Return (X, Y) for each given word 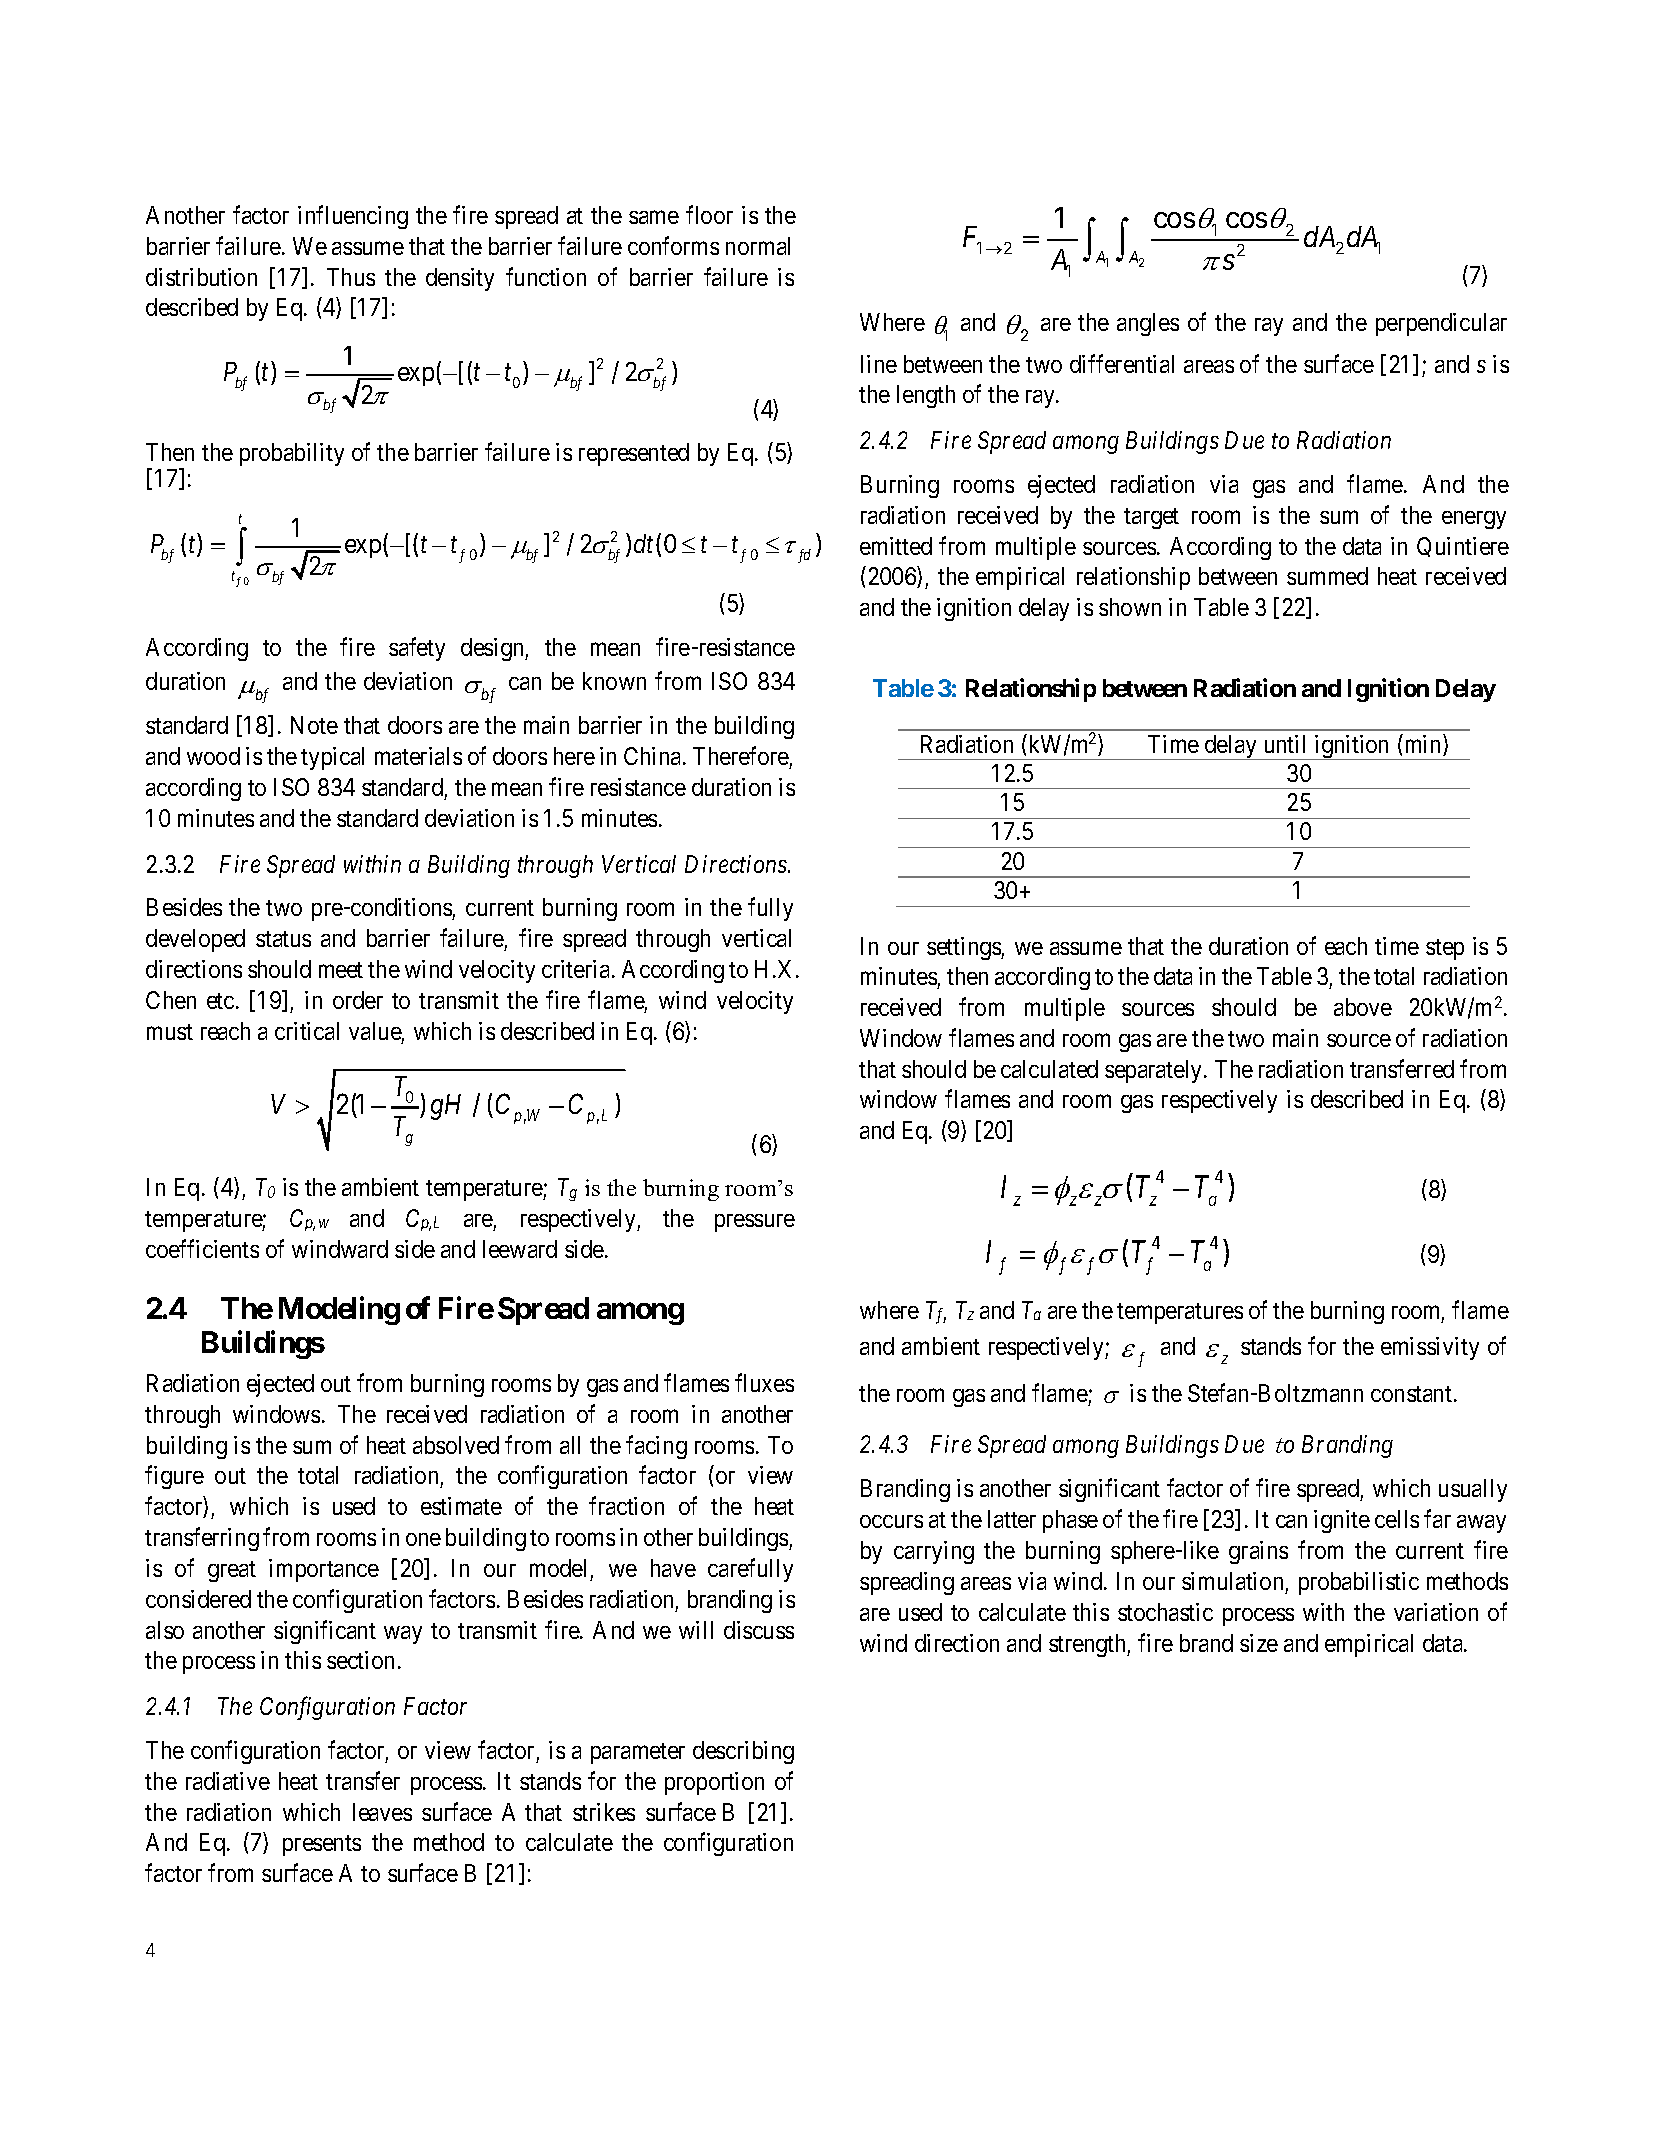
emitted (896, 546)
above (1363, 1007)
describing (743, 1752)
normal (758, 246)
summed (1327, 576)
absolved (456, 1445)
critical (307, 1031)
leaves (382, 1812)
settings (964, 948)
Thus (351, 277)
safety (417, 649)
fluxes (764, 1383)
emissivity (1430, 1348)
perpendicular (1441, 324)
